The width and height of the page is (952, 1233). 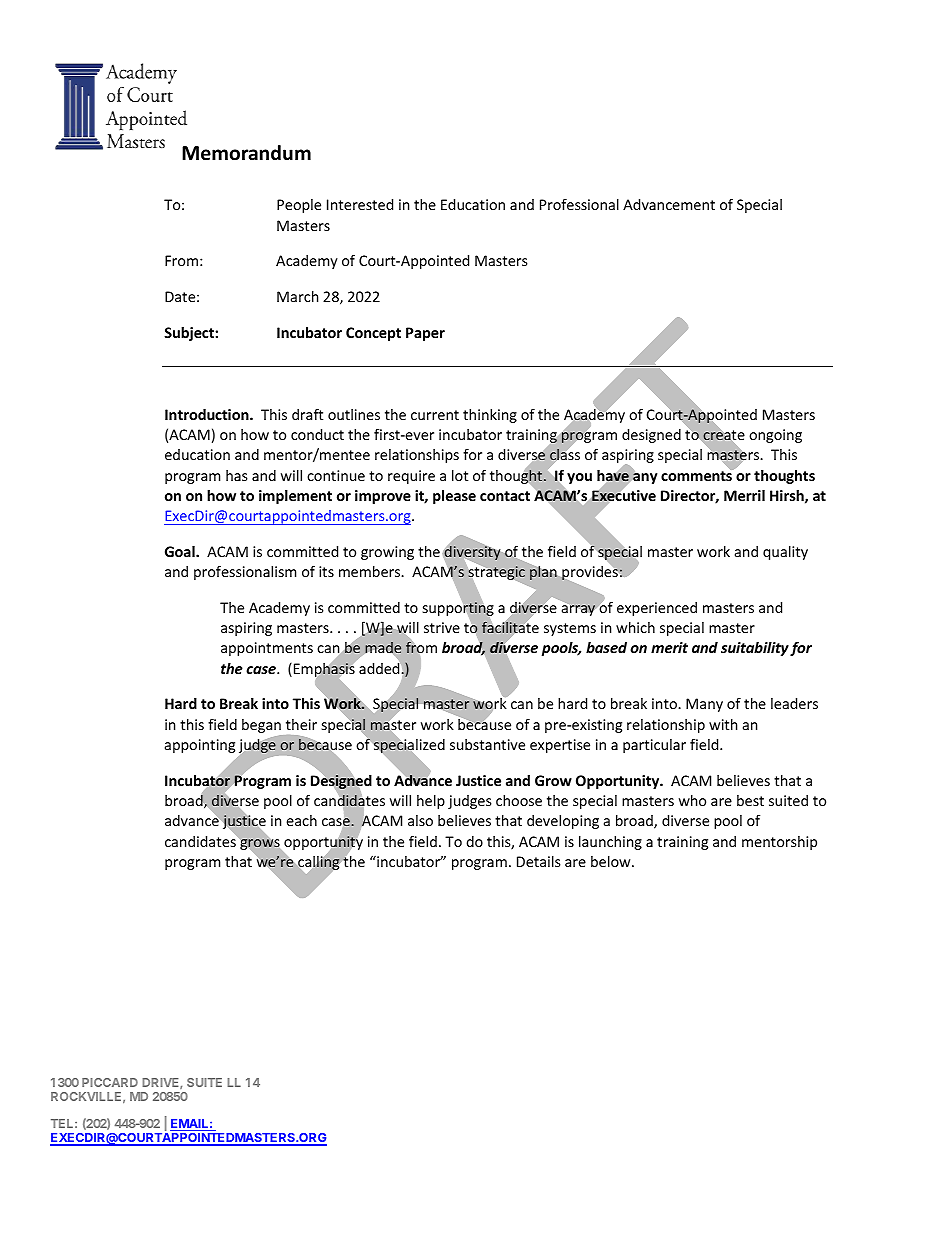 What do you see at coordinates (425, 334) in the page?
I see `Paper` at bounding box center [425, 334].
